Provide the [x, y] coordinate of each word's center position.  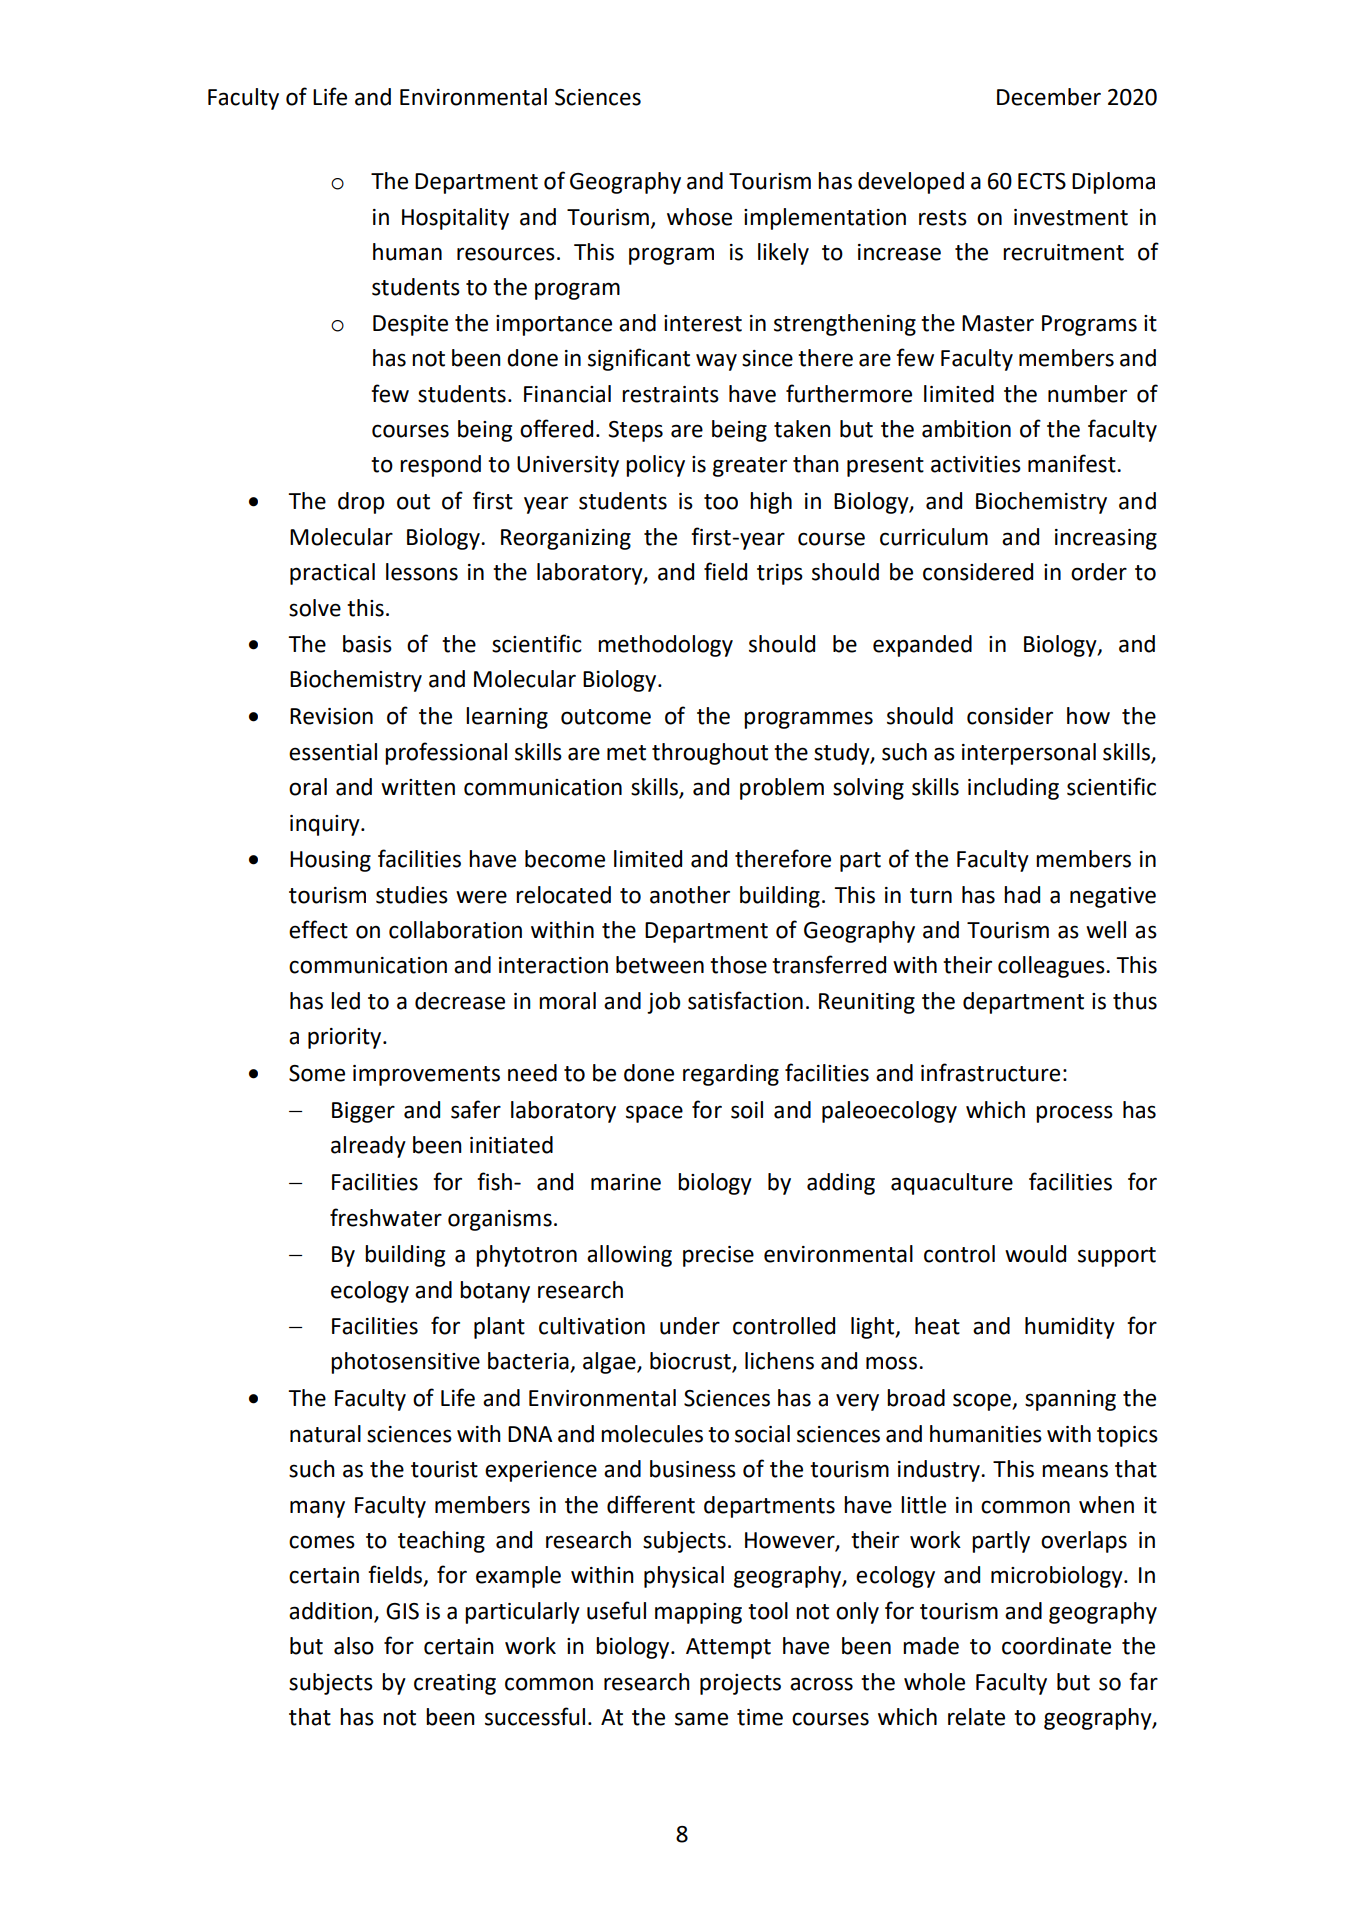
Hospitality [455, 219]
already [368, 1147]
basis [367, 644]
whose [699, 217]
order [1099, 572]
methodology [665, 646]
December [1049, 97]
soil [747, 1110]
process [1074, 1114]
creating [455, 1684]
